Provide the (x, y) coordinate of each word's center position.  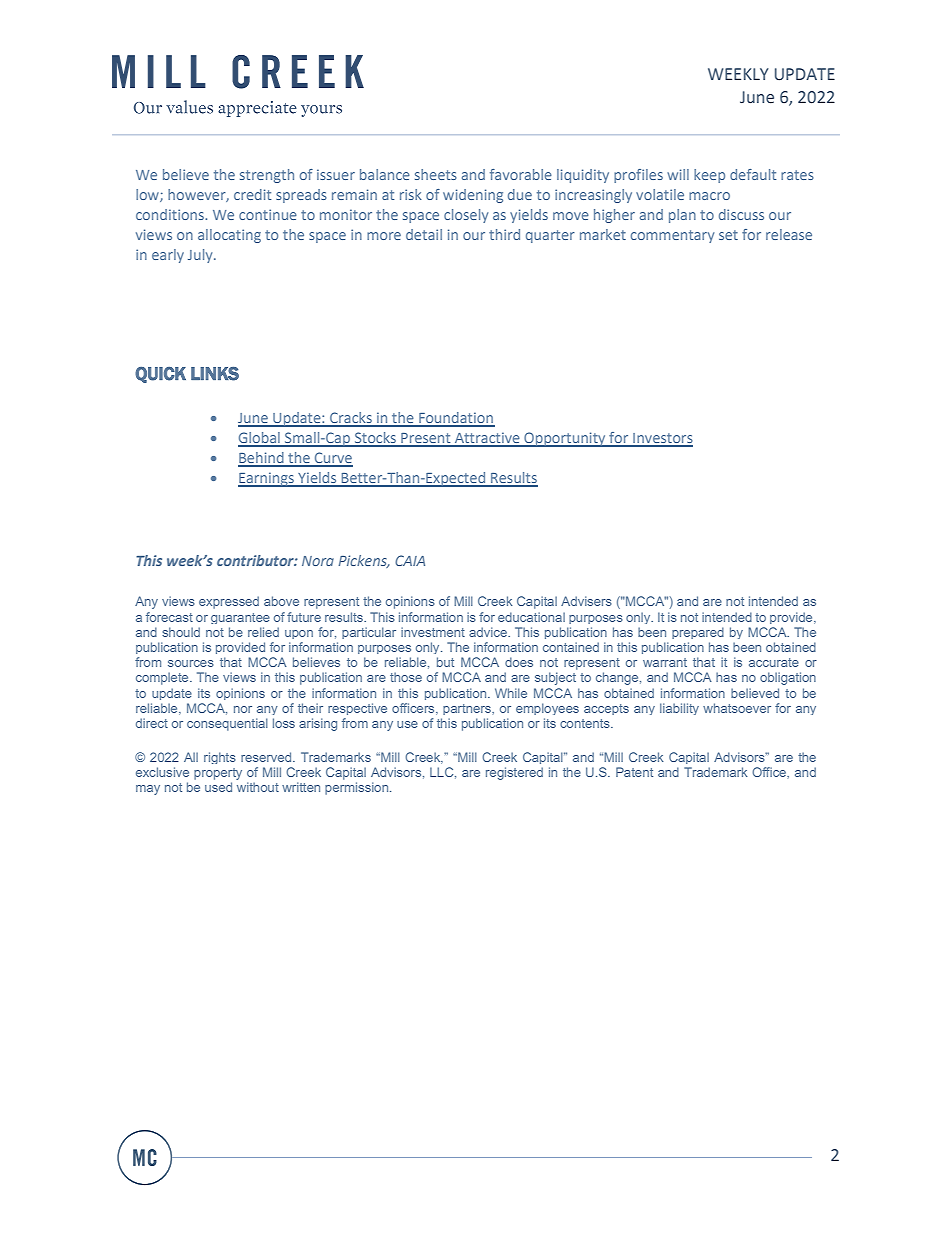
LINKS (215, 374)
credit (252, 194)
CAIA (410, 560)
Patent (634, 772)
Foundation (456, 419)
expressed (229, 602)
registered (514, 773)
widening (473, 196)
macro (709, 196)
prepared (698, 633)
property (218, 774)
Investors (662, 439)
